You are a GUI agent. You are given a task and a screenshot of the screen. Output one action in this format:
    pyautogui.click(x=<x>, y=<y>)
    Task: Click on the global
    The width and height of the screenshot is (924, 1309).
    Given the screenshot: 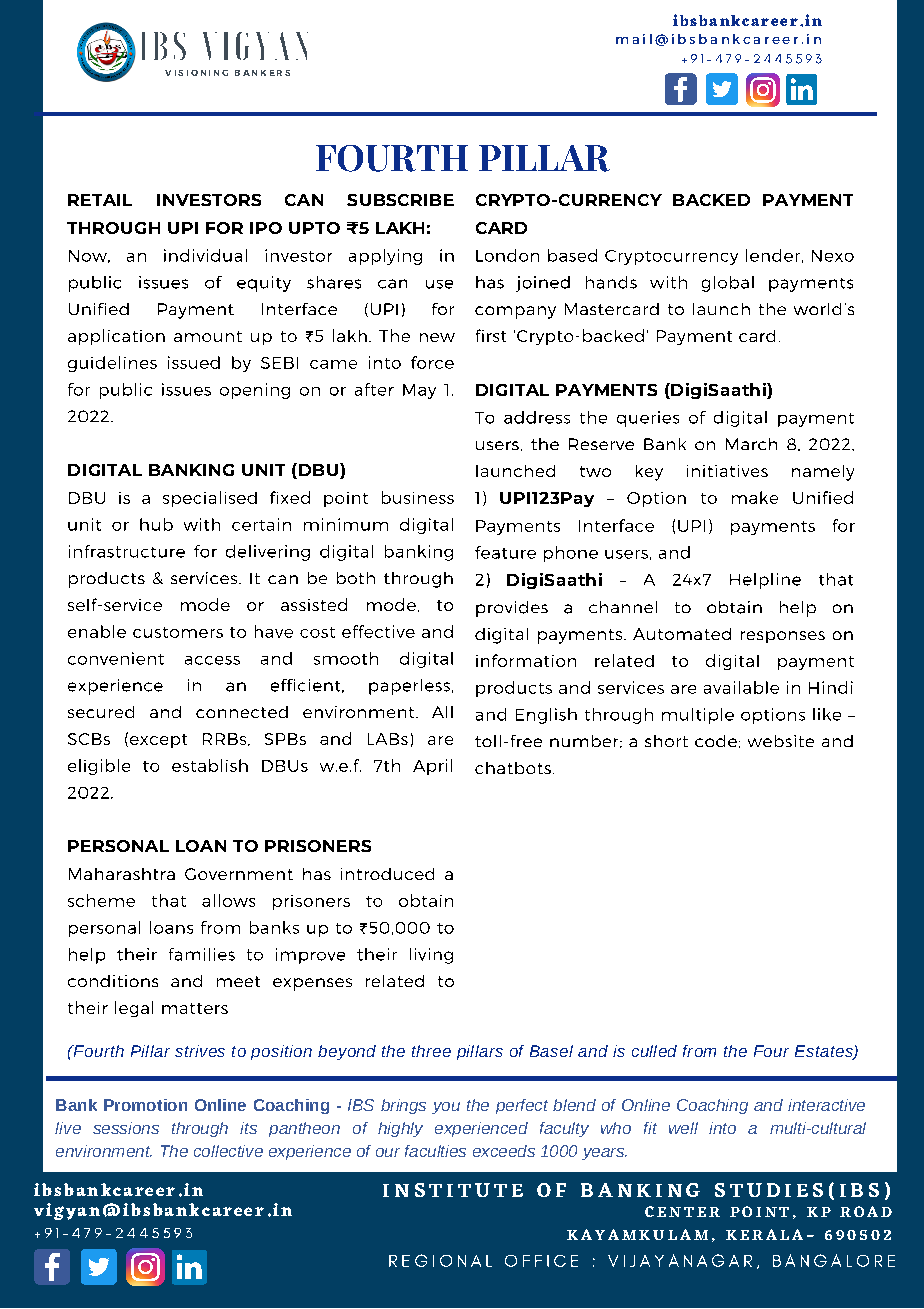 What is the action you would take?
    pyautogui.click(x=728, y=284)
